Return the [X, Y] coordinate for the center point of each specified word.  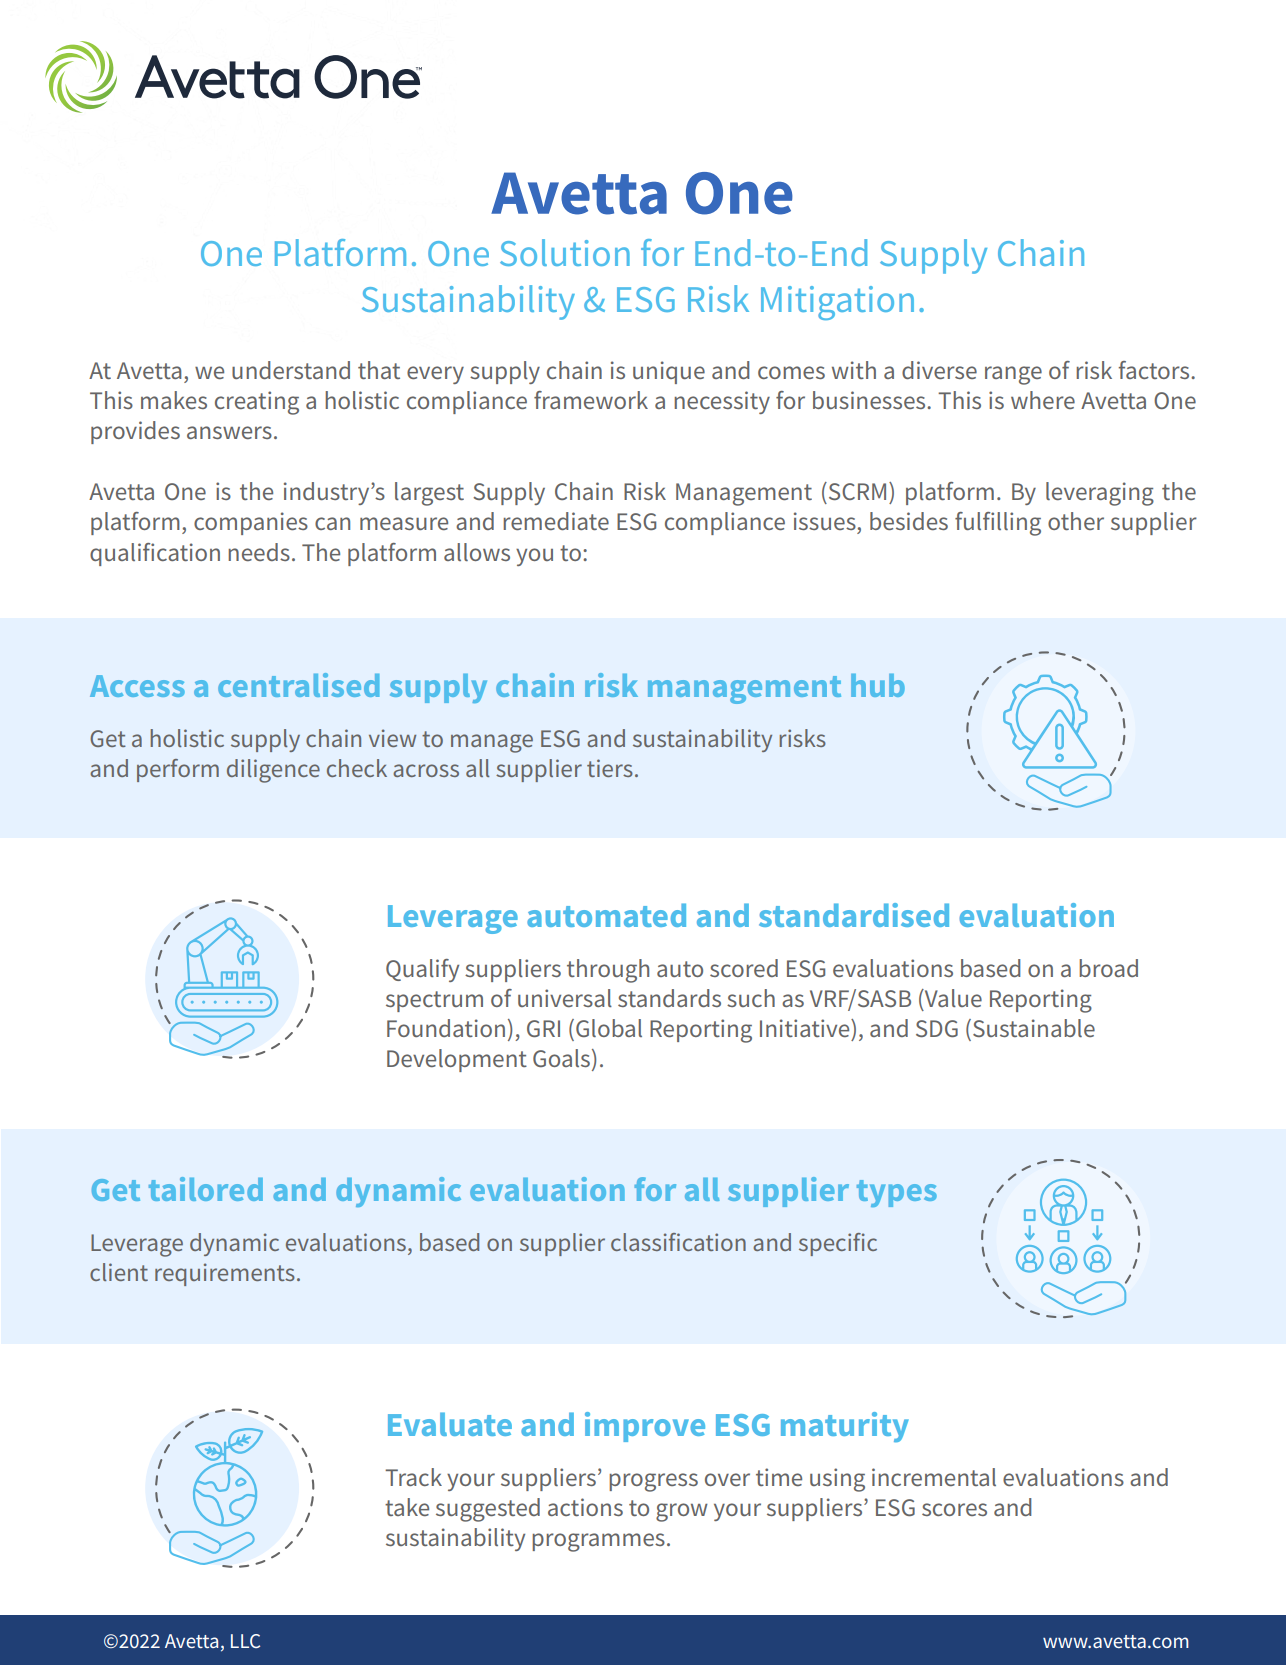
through [608, 971]
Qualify [422, 970]
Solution [565, 252]
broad [1108, 968]
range [1013, 375]
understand [291, 370]
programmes [598, 1542]
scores [954, 1509]
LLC [245, 1641]
